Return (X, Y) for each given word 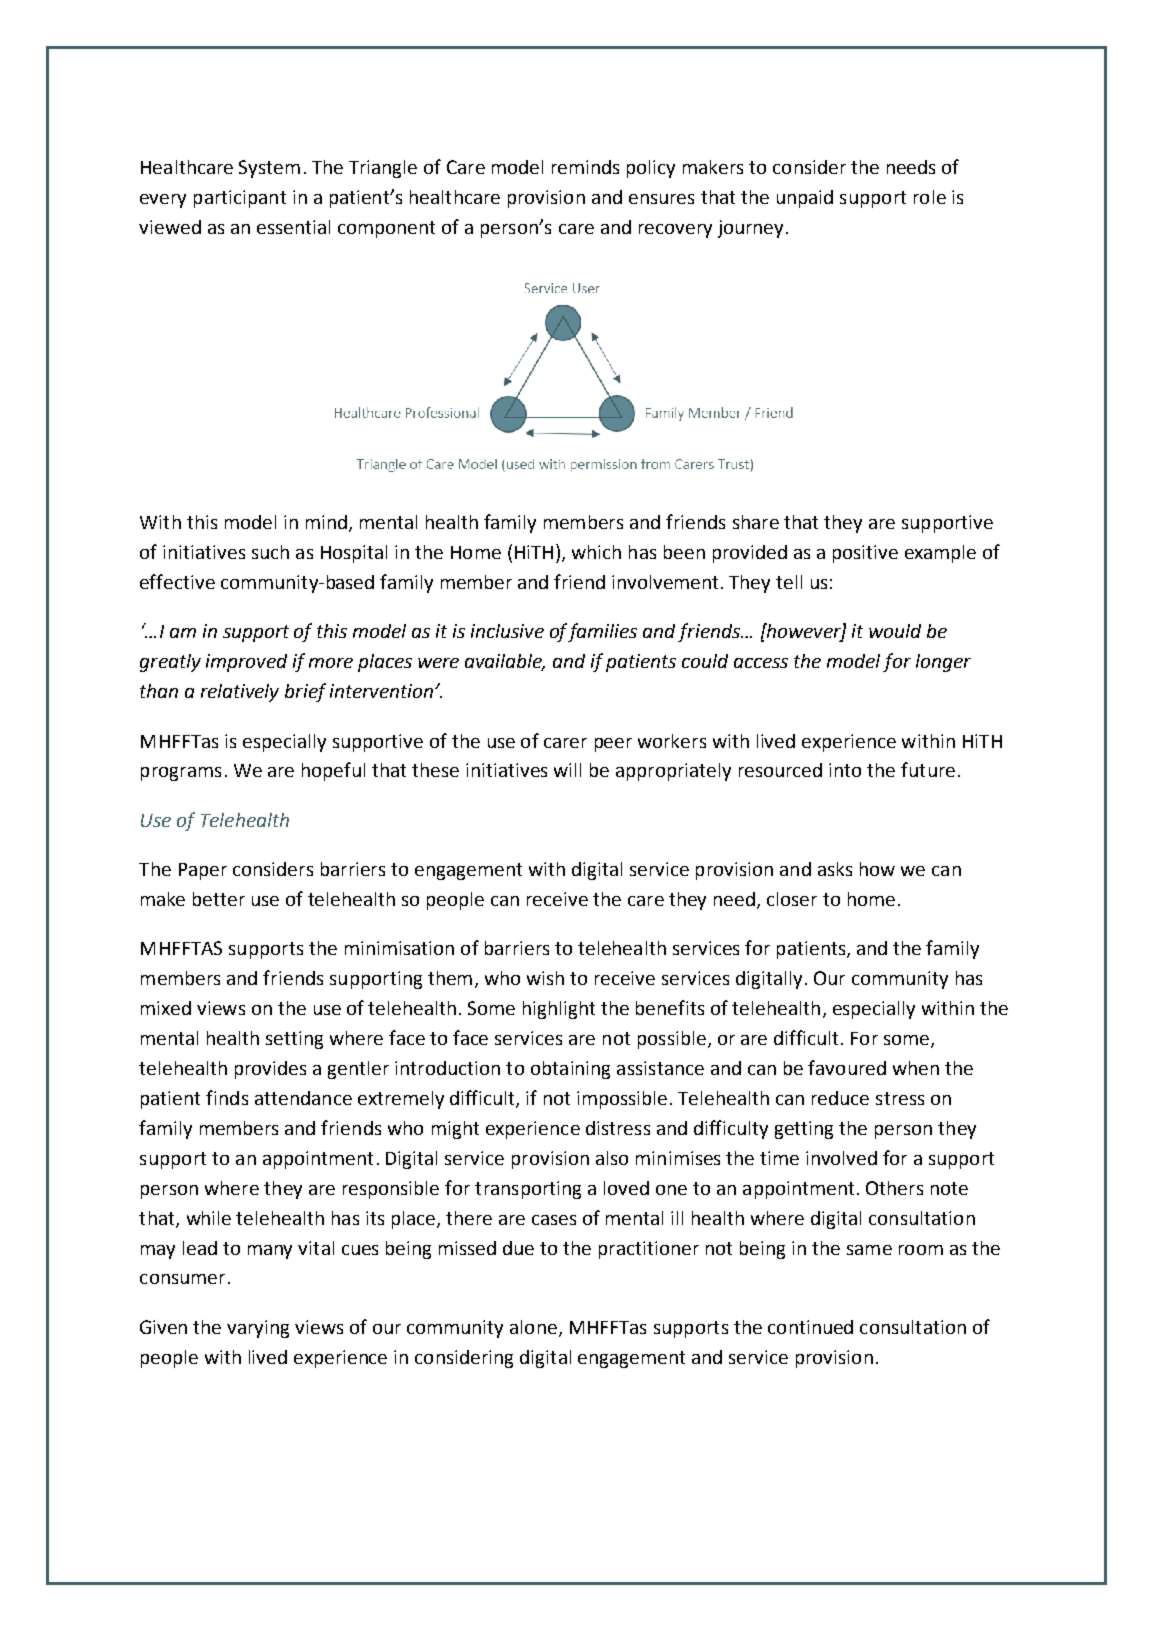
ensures (661, 199)
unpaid (805, 199)
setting (294, 1040)
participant (240, 199)
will (567, 770)
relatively (240, 693)
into (845, 770)
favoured (847, 1067)
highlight (559, 1010)
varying (258, 1329)
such (270, 552)
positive (865, 554)
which (596, 552)
